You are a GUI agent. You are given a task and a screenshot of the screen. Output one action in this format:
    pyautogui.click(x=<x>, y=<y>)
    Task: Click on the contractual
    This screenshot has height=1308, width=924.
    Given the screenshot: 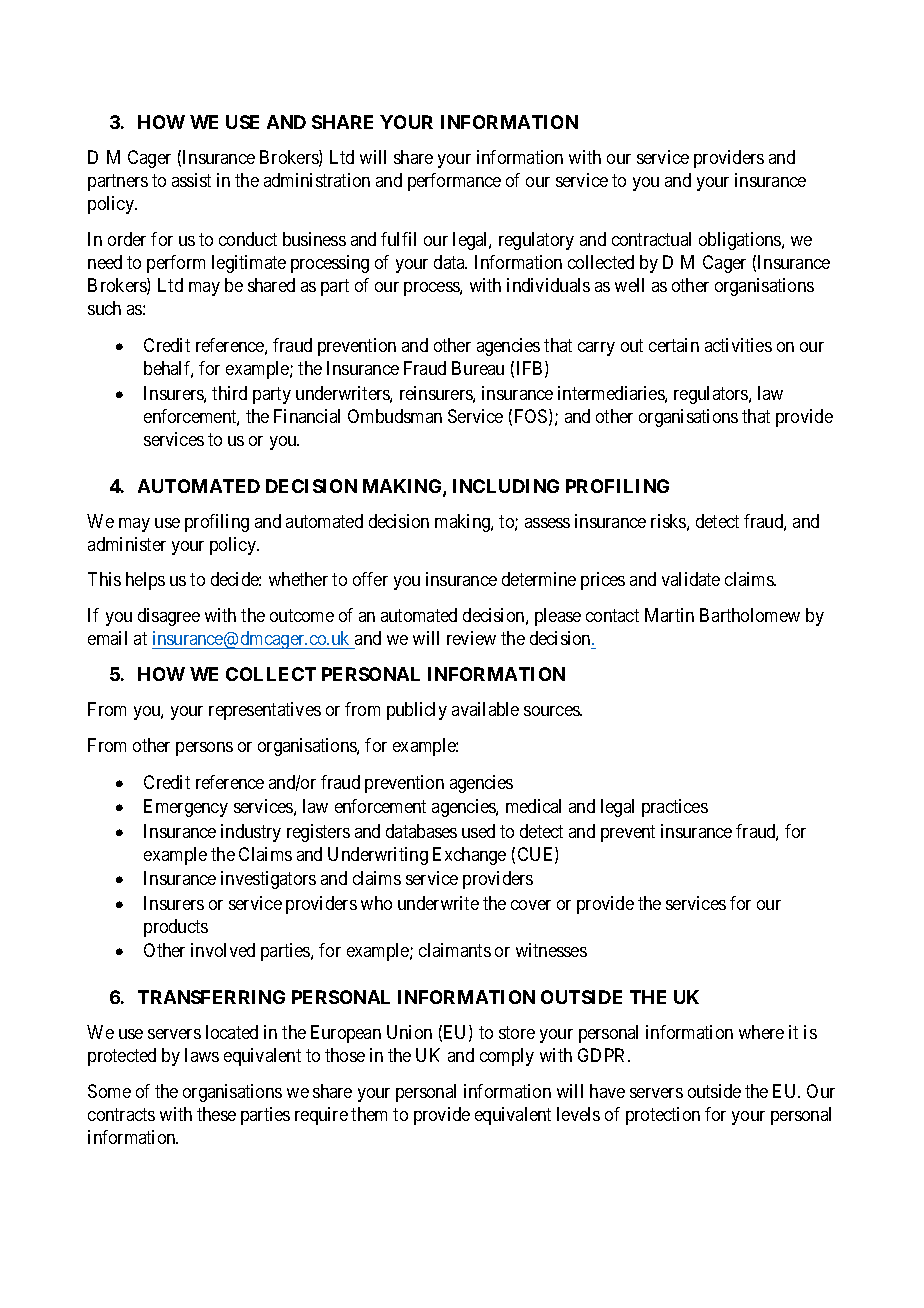 What is the action you would take?
    pyautogui.click(x=651, y=239)
